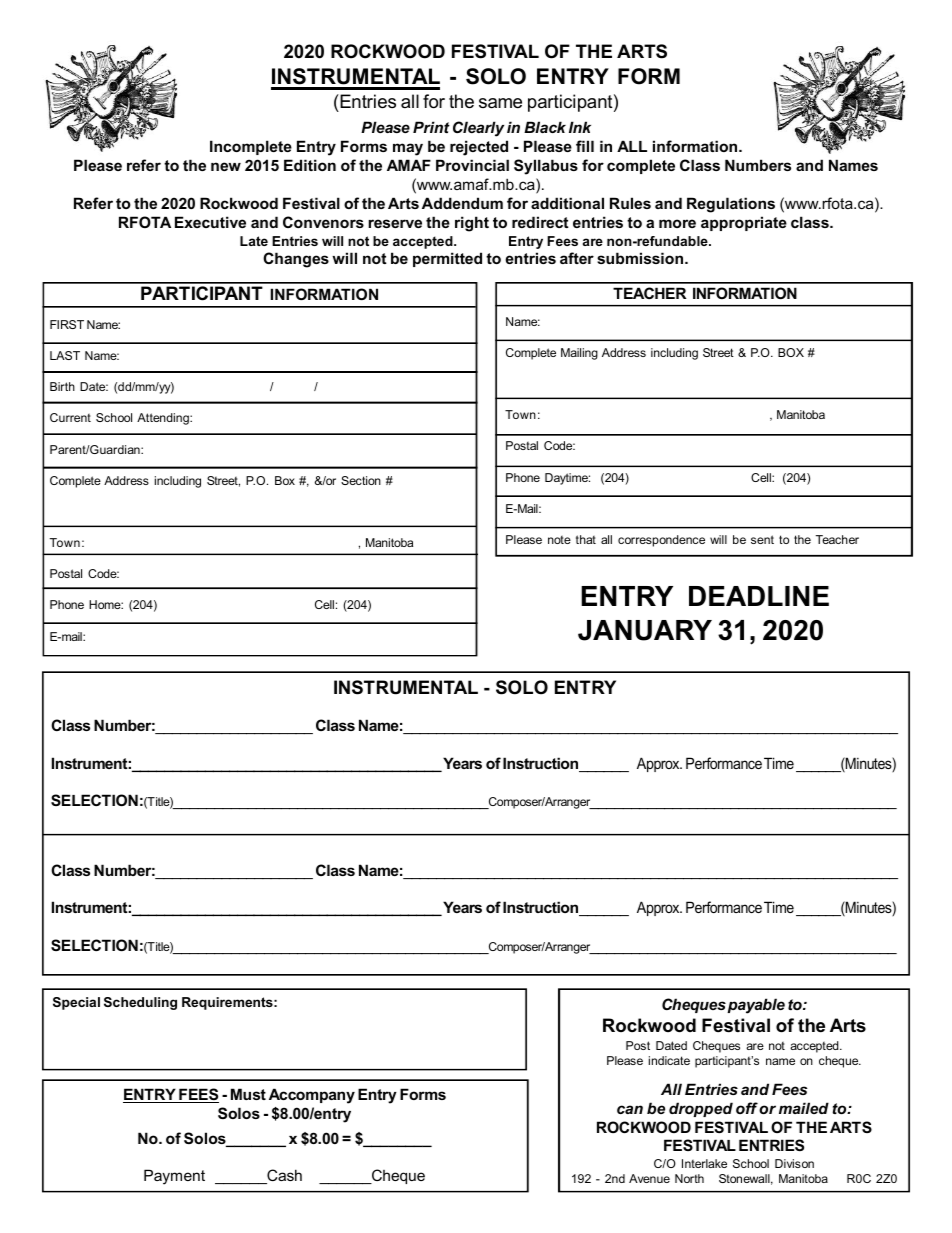  I want to click on Attending, so click(164, 419).
